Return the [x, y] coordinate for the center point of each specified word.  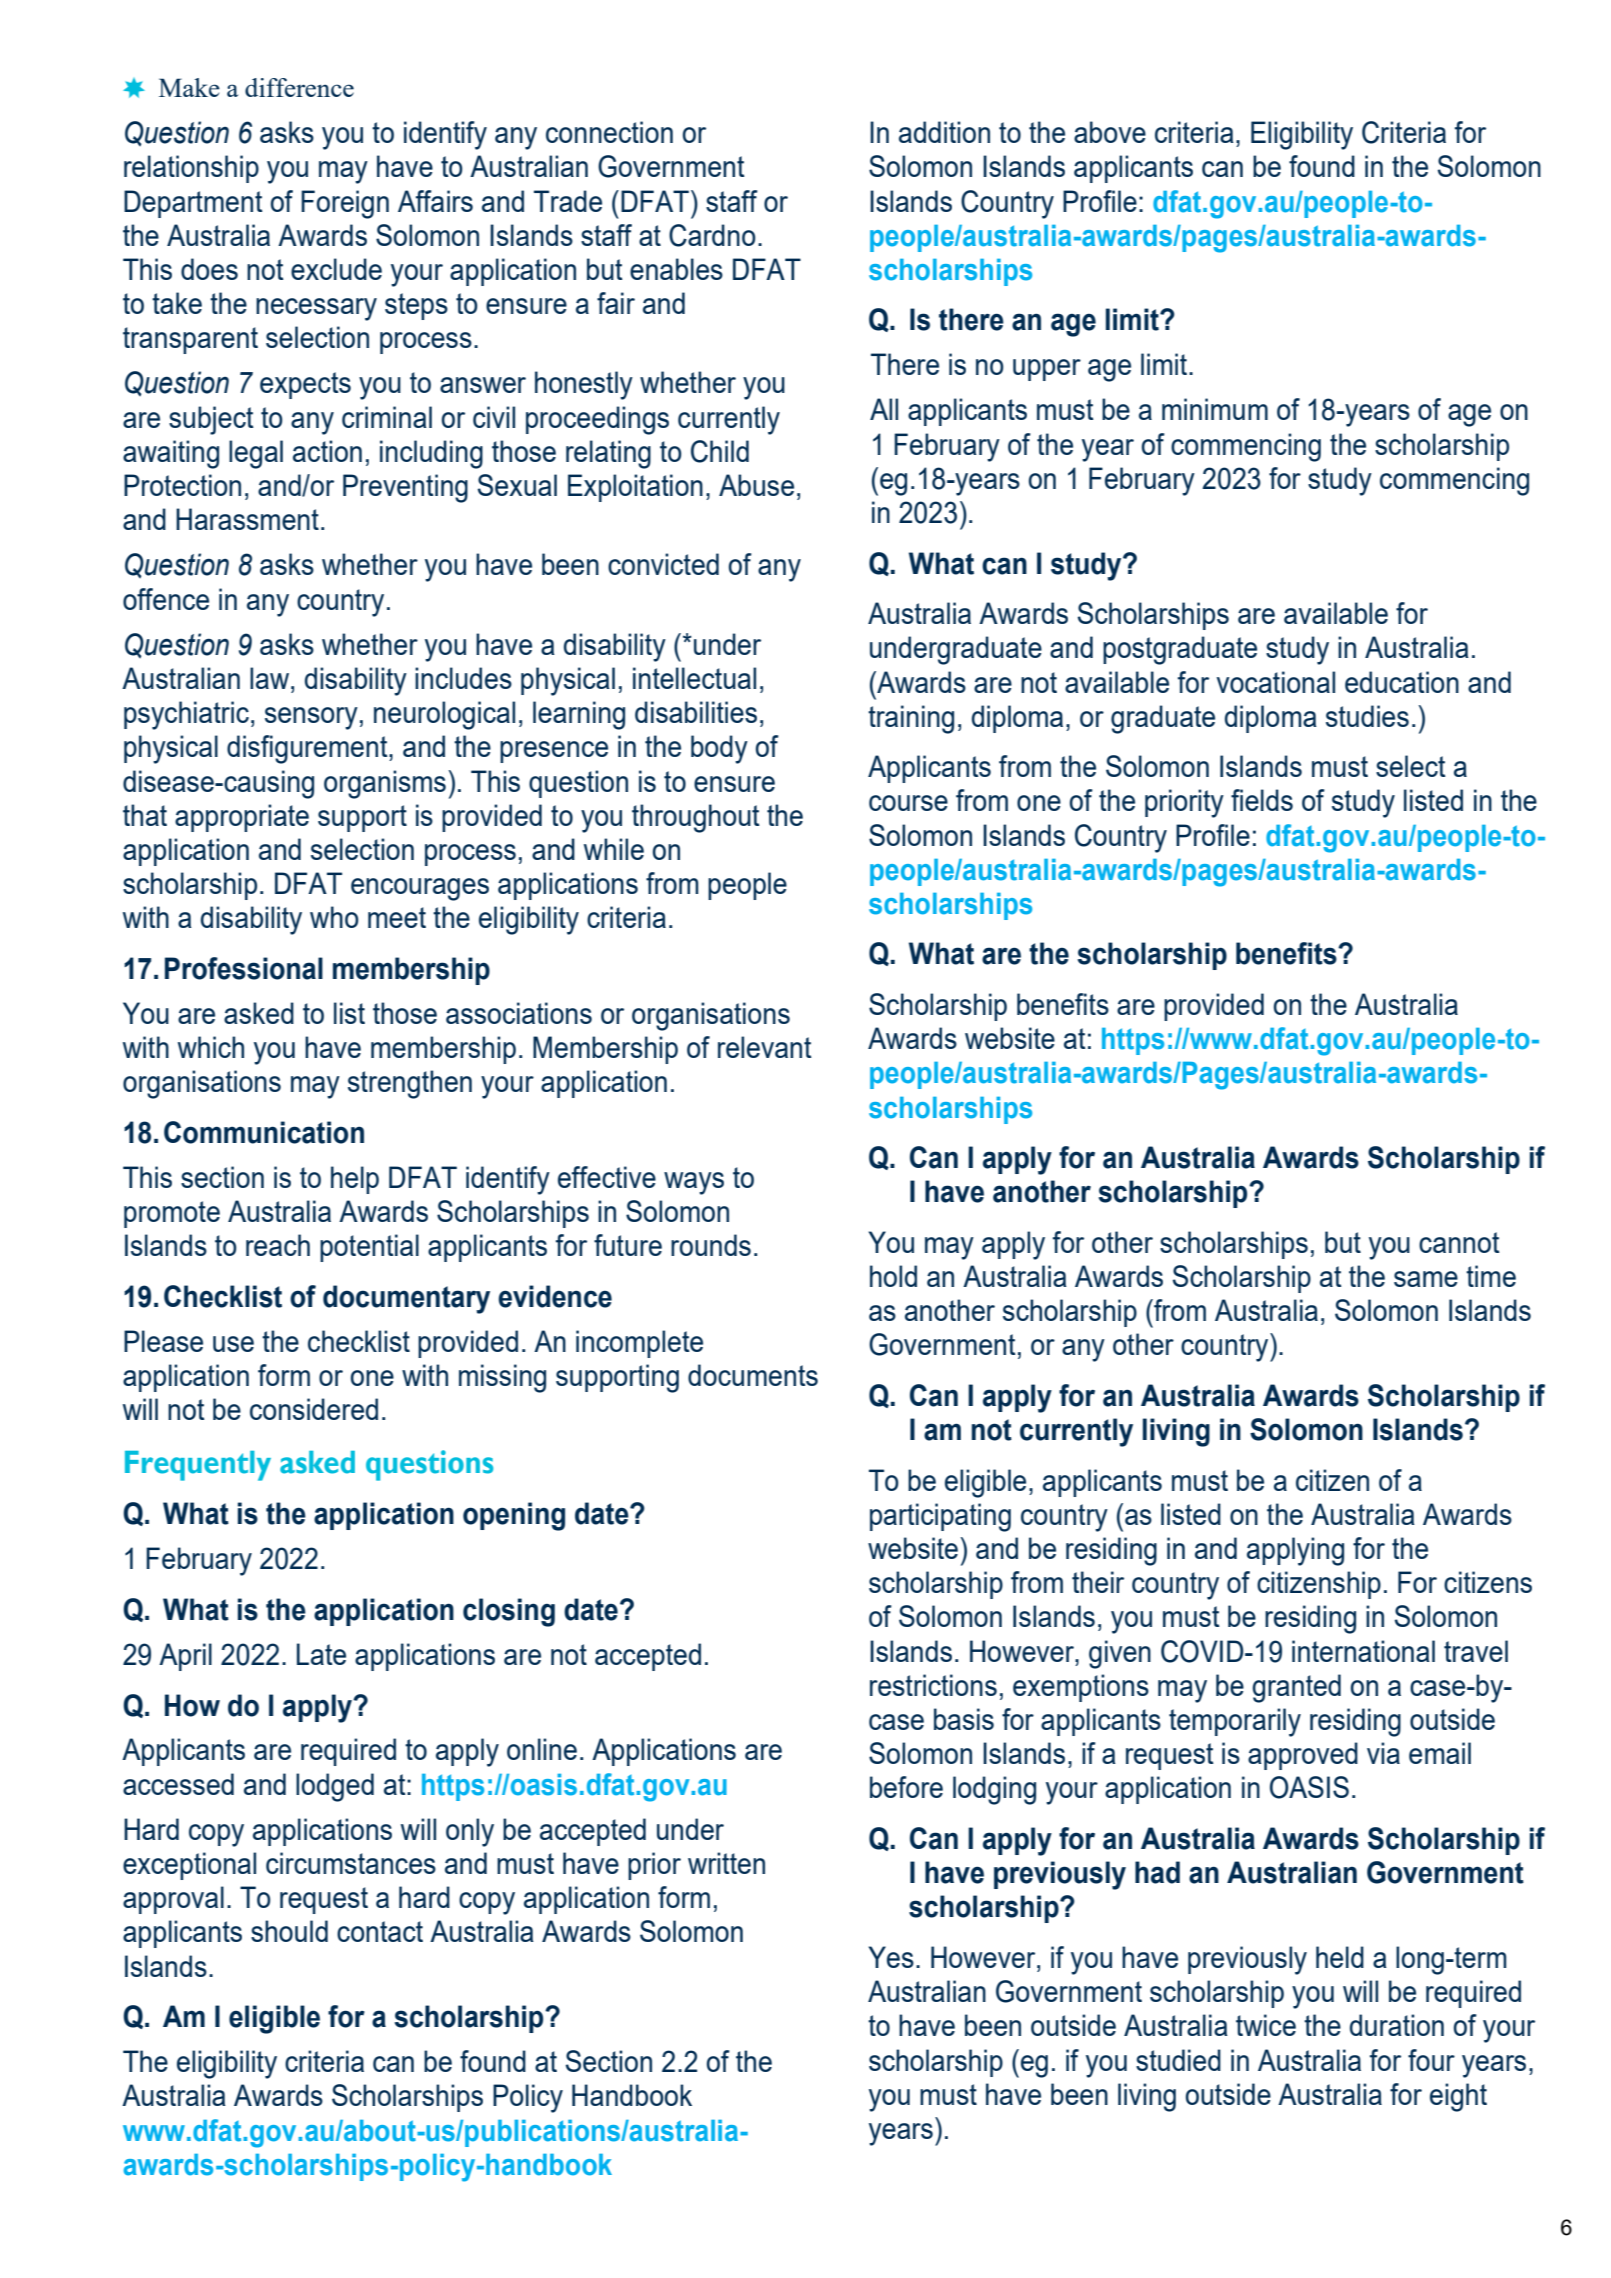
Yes [891, 1957]
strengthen [410, 1084]
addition [944, 132]
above [1110, 132]
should [289, 1931]
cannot [1459, 1242]
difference [299, 87]
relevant [765, 1047]
